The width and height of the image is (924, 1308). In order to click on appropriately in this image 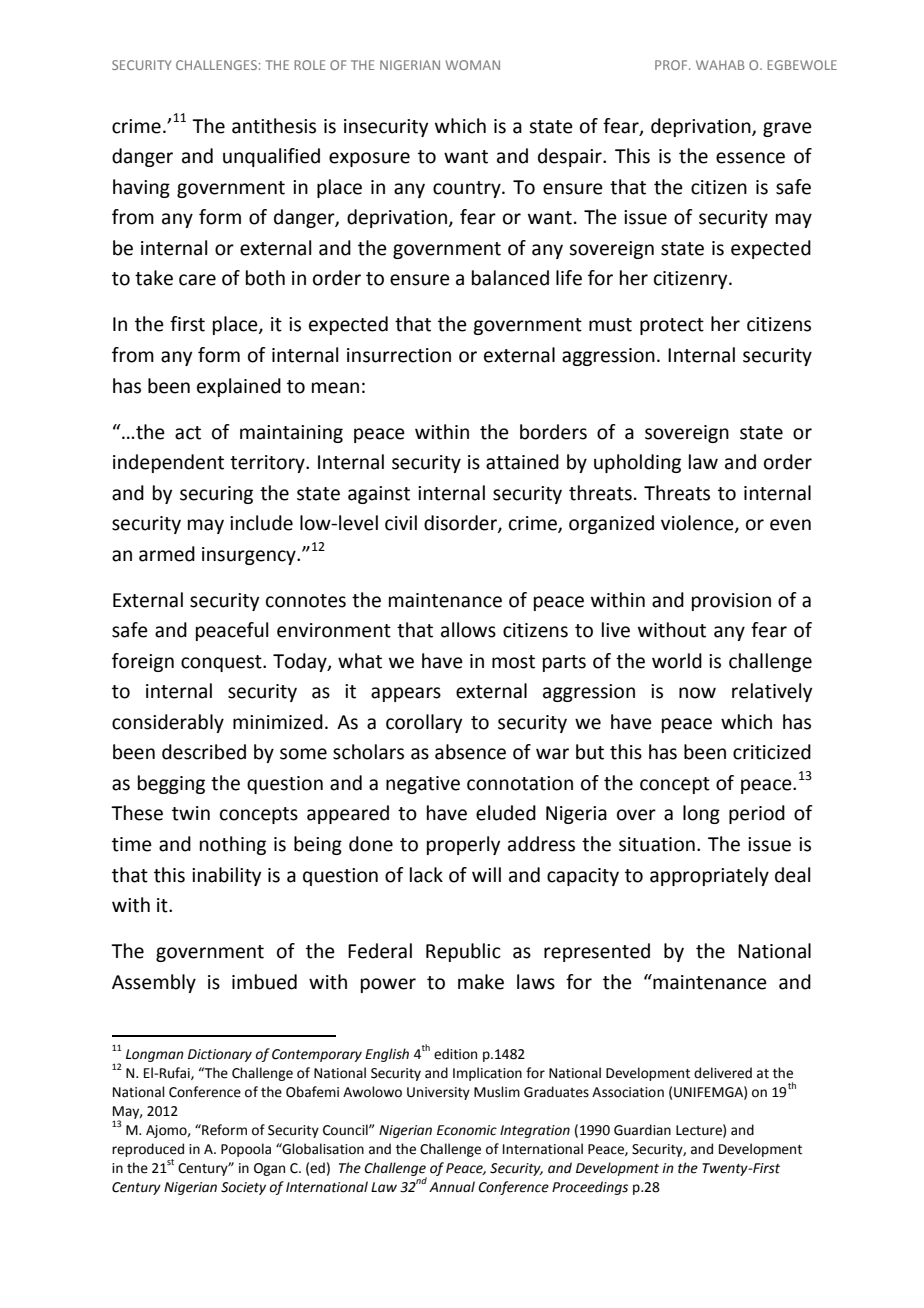, I will do `click(709, 876)`.
